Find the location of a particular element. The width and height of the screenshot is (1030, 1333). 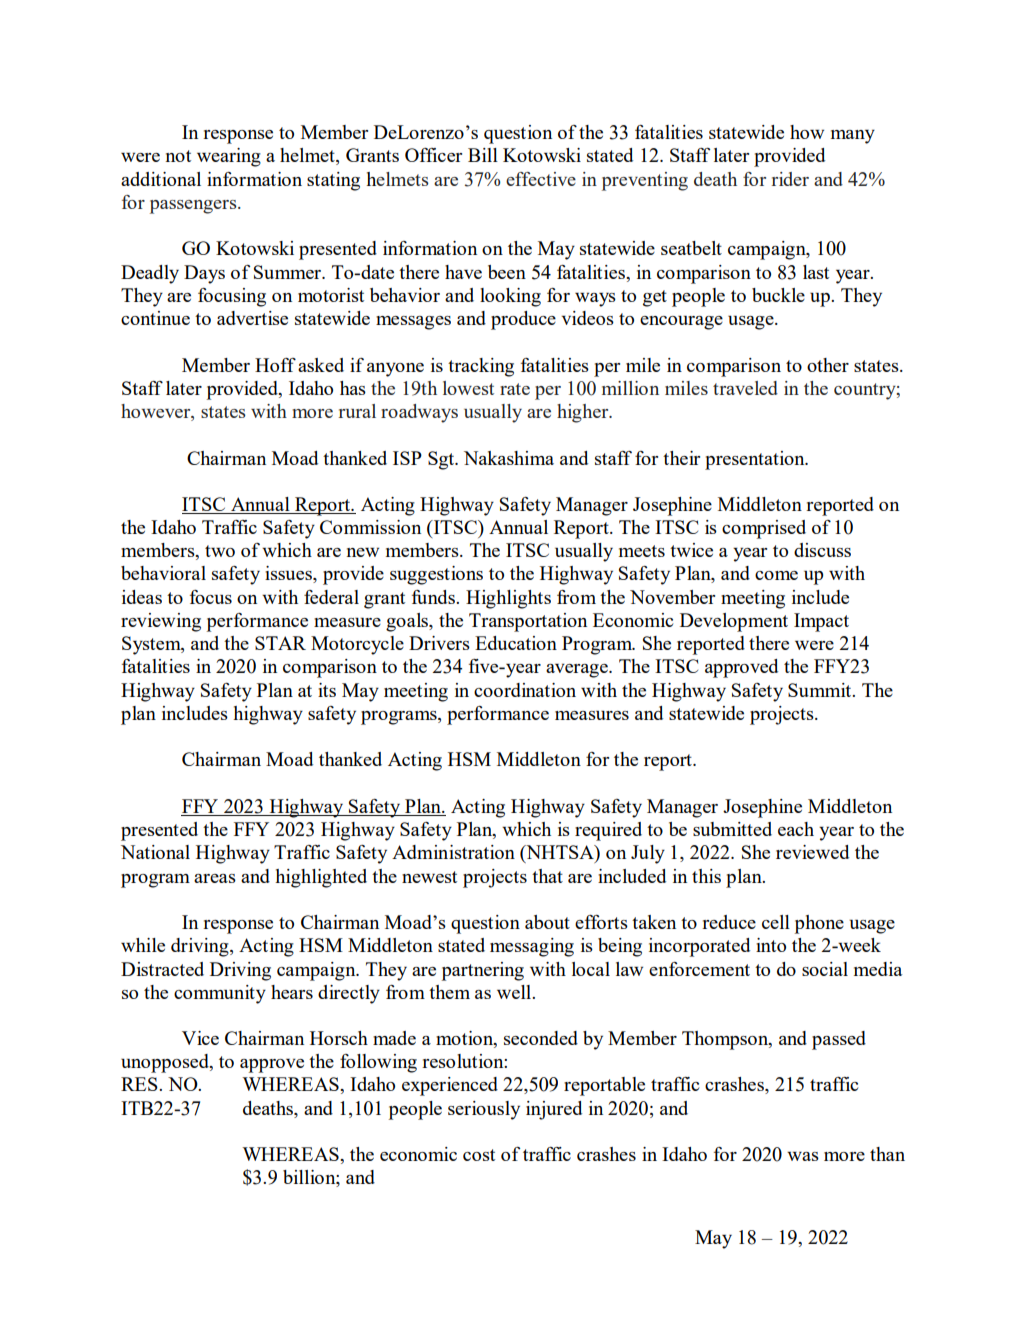

unopposed is located at coordinates (166, 1063).
